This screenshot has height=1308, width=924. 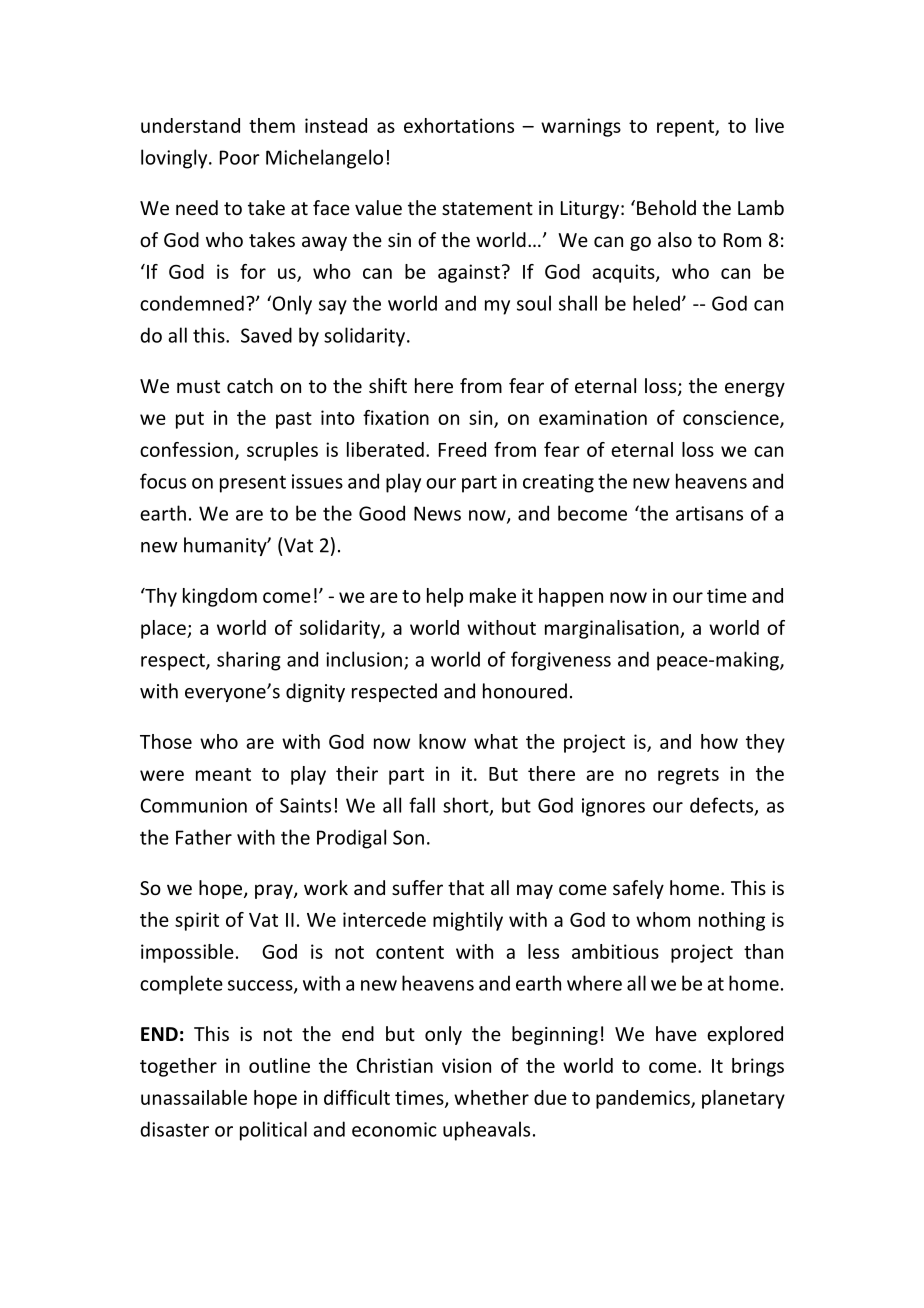 I want to click on Behold, so click(x=666, y=207).
